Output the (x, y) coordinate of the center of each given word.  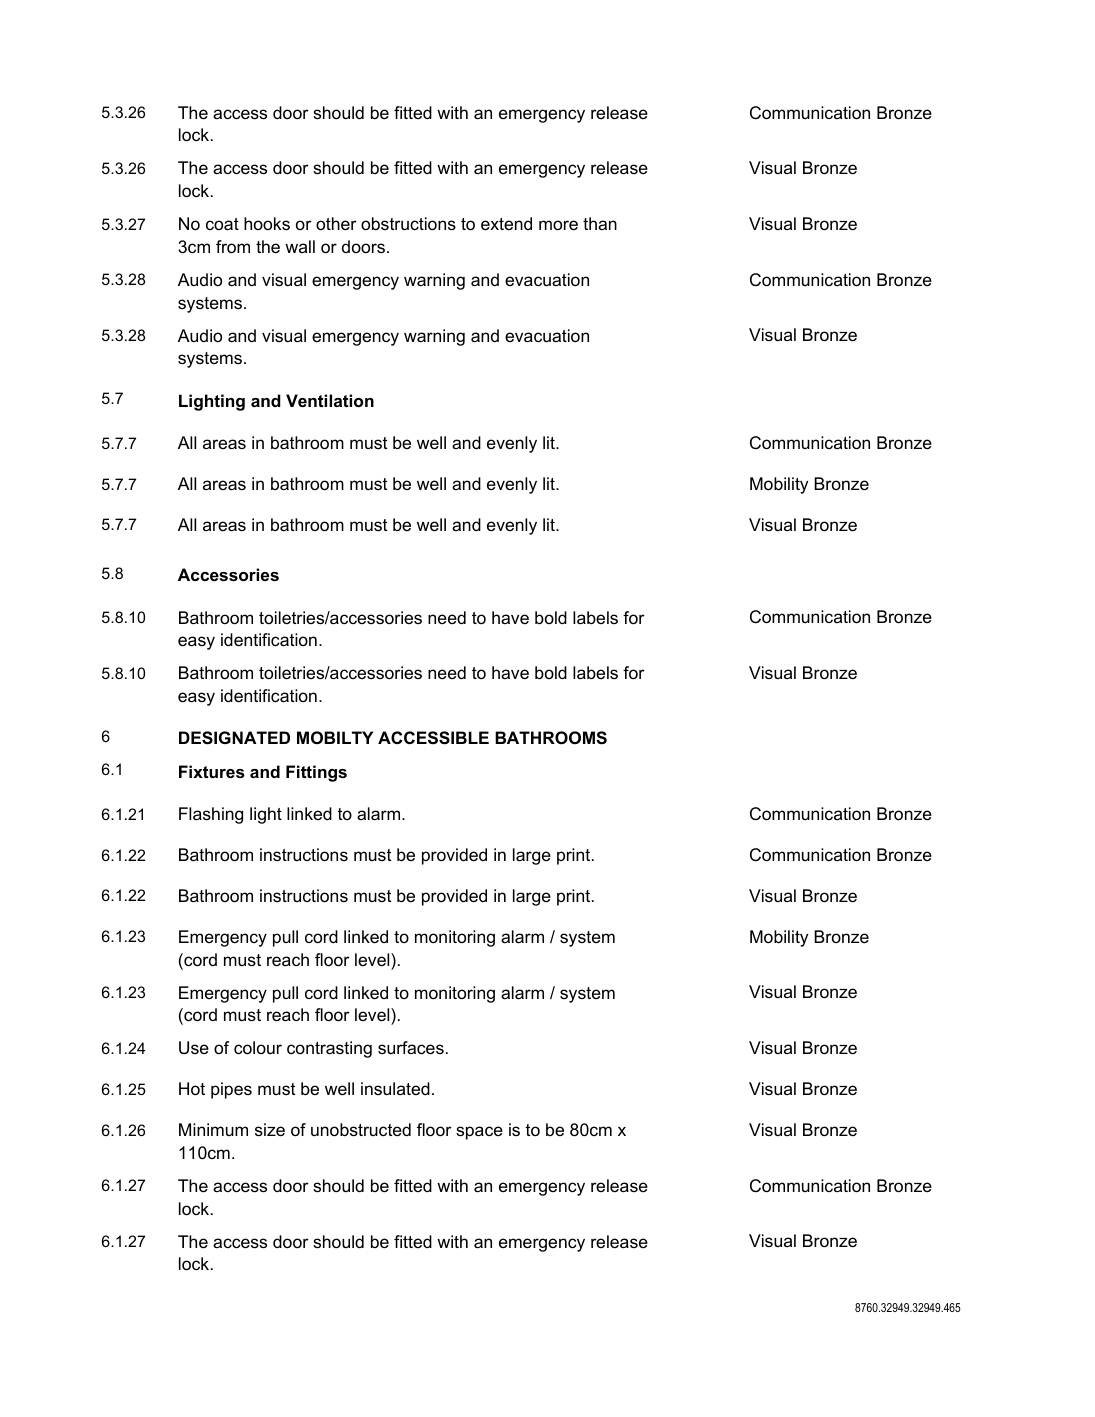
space (479, 1133)
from (233, 247)
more (558, 225)
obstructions (408, 224)
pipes (231, 1090)
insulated (395, 1088)
